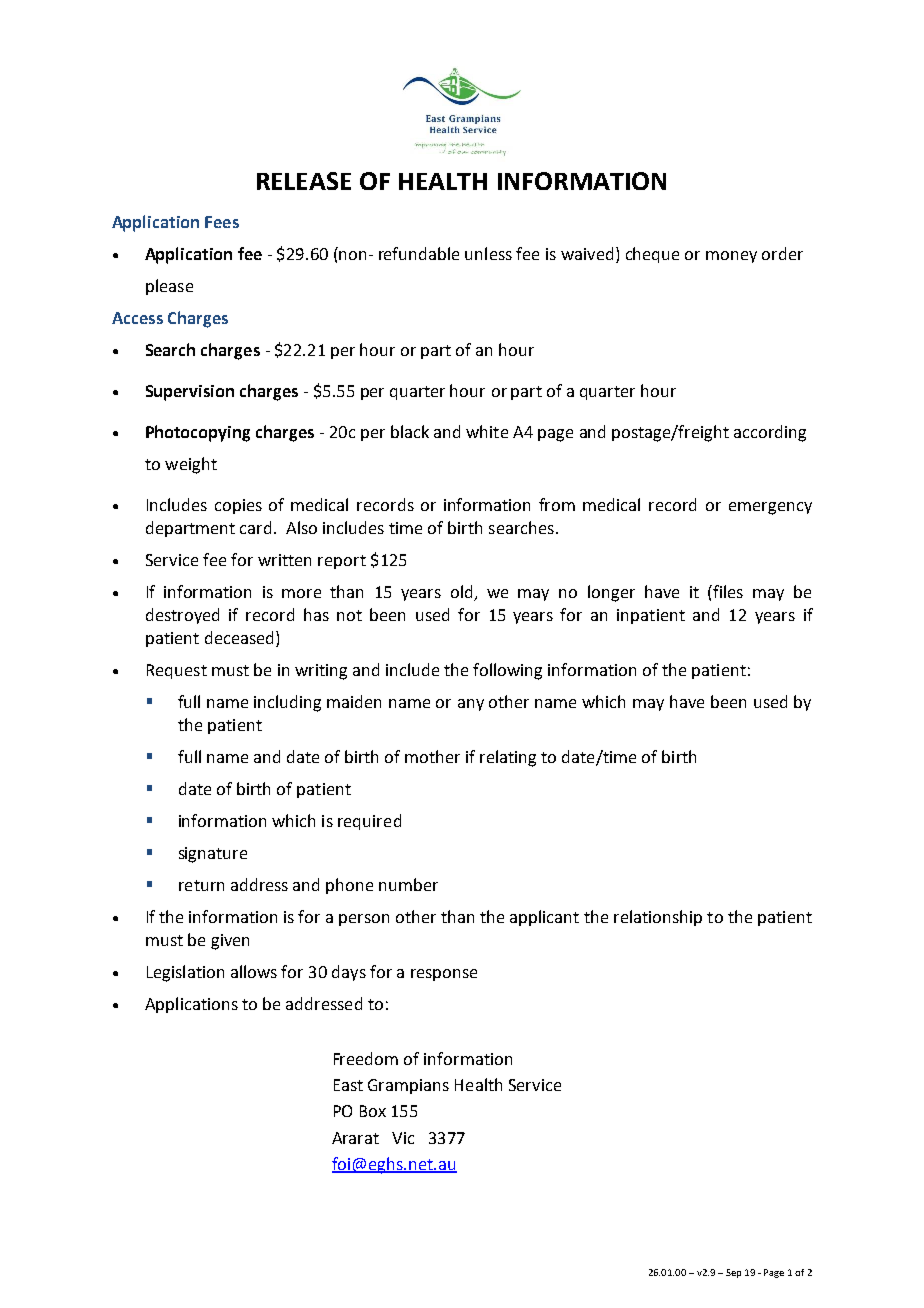 This page has height=1308, width=924. What do you see at coordinates (355, 1138) in the page?
I see `Ararat` at bounding box center [355, 1138].
